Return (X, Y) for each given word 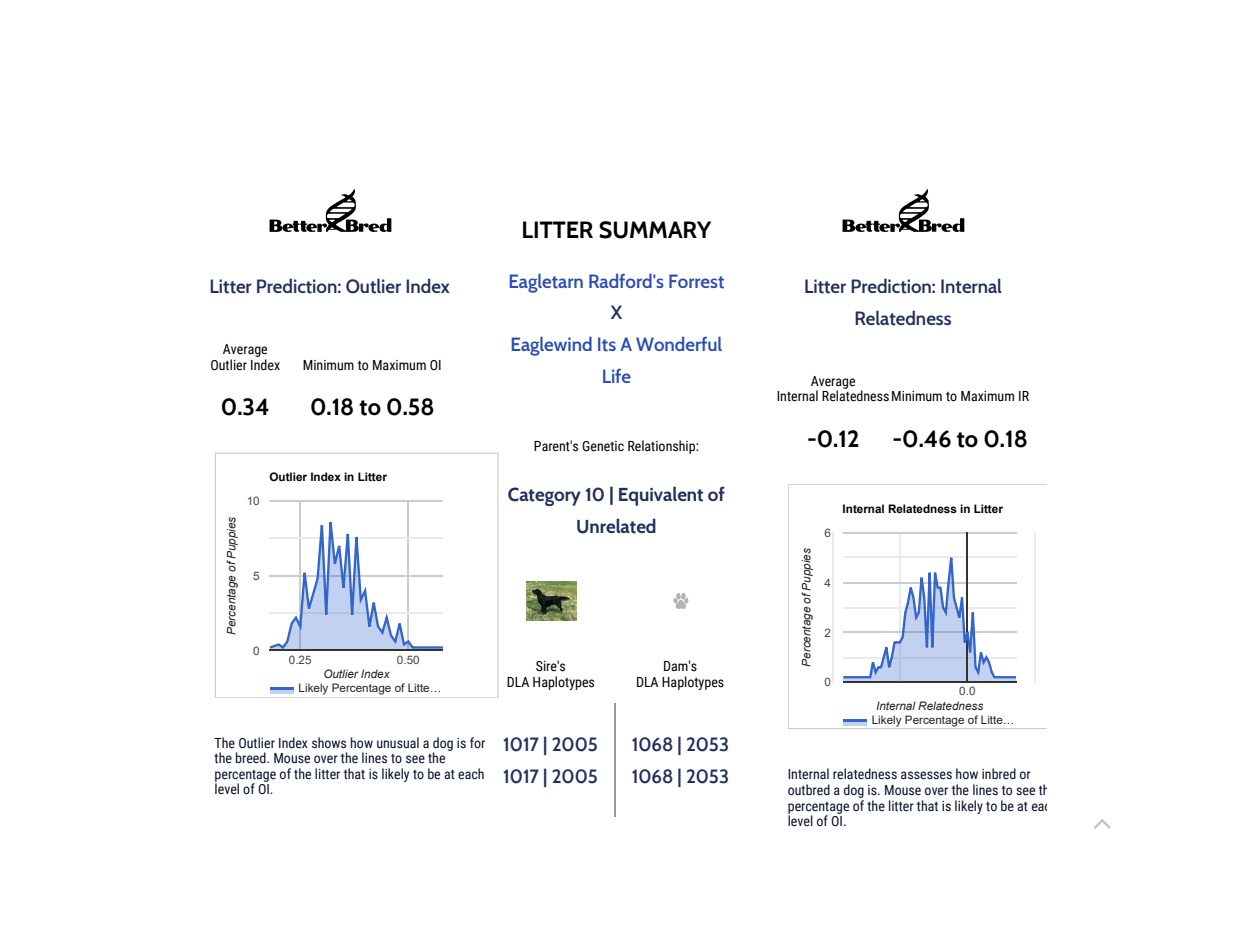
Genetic (603, 446)
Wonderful (679, 343)
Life (617, 376)
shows (329, 743)
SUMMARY (655, 230)
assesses (926, 775)
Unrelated (616, 526)
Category (544, 496)
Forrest (696, 281)
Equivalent (661, 496)
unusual (398, 742)
